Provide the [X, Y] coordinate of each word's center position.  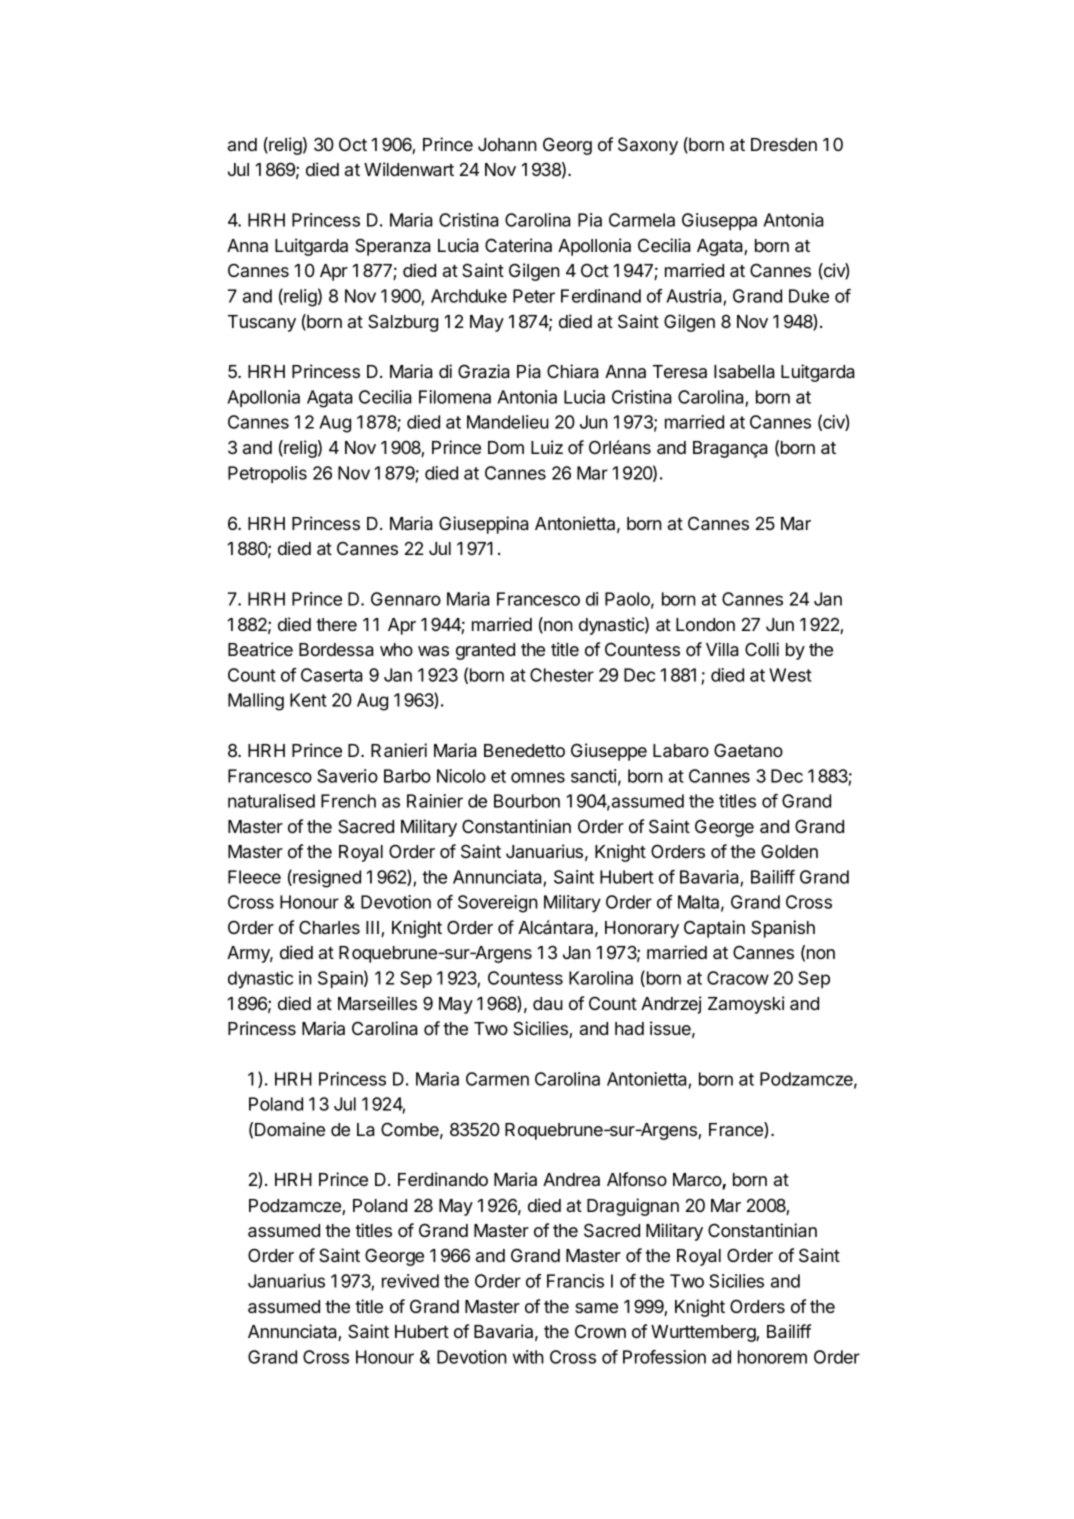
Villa [722, 649]
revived [410, 1281]
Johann [507, 144]
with [528, 1357]
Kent [308, 700]
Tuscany [262, 323]
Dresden [784, 144]
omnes [538, 777]
